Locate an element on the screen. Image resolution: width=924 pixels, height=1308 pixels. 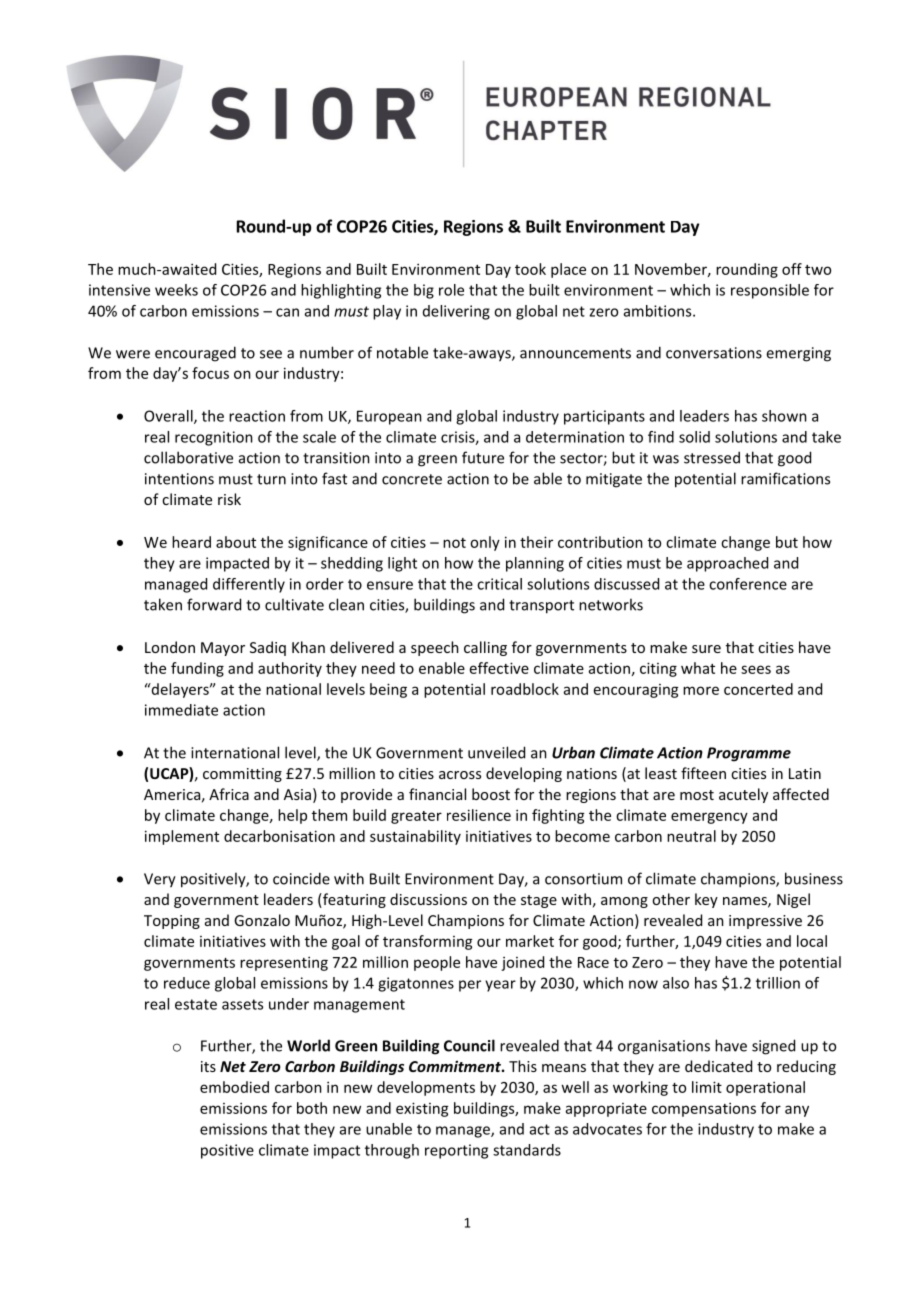
roadblock is located at coordinates (525, 689).
